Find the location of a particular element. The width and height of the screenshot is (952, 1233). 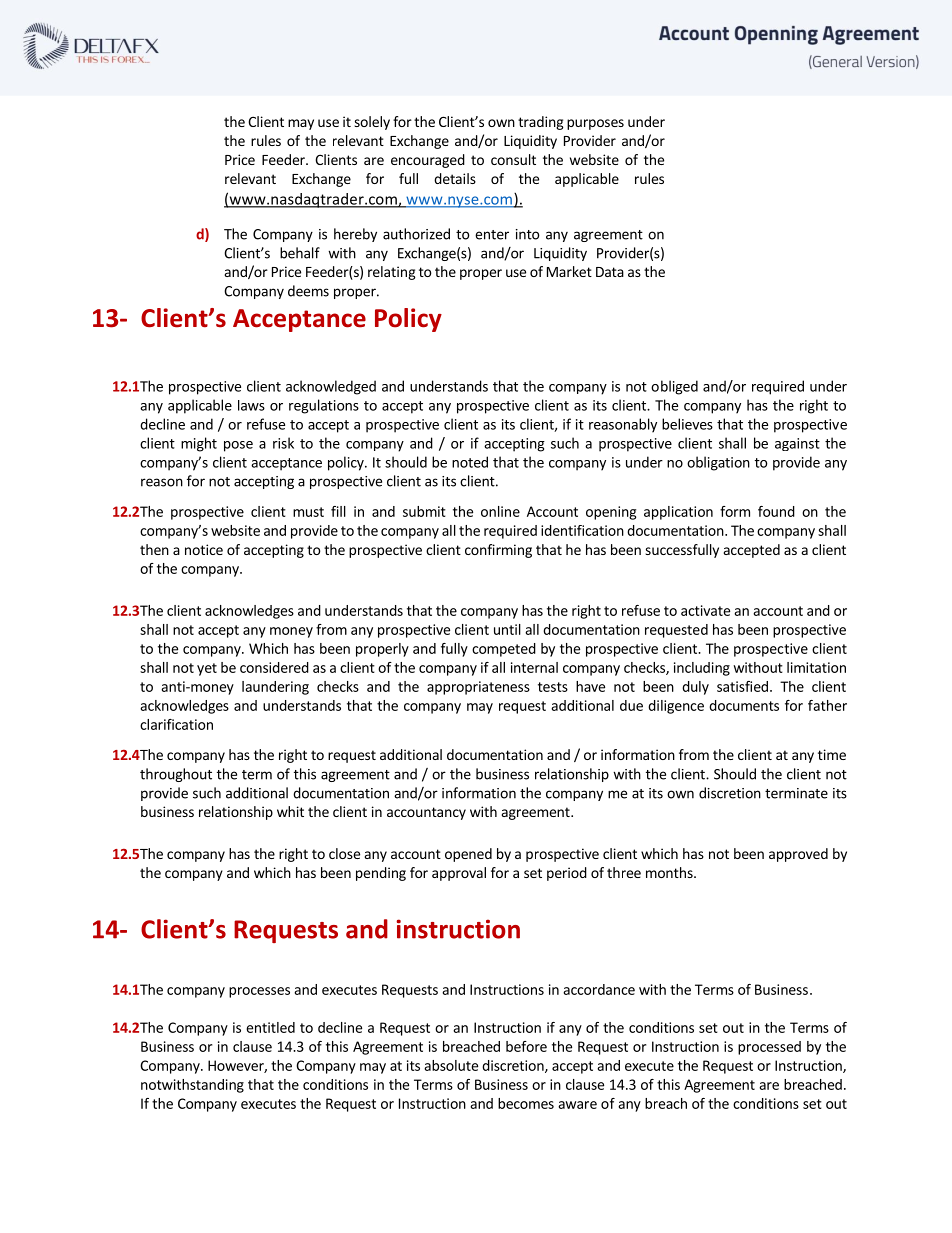

obliged is located at coordinates (674, 387).
